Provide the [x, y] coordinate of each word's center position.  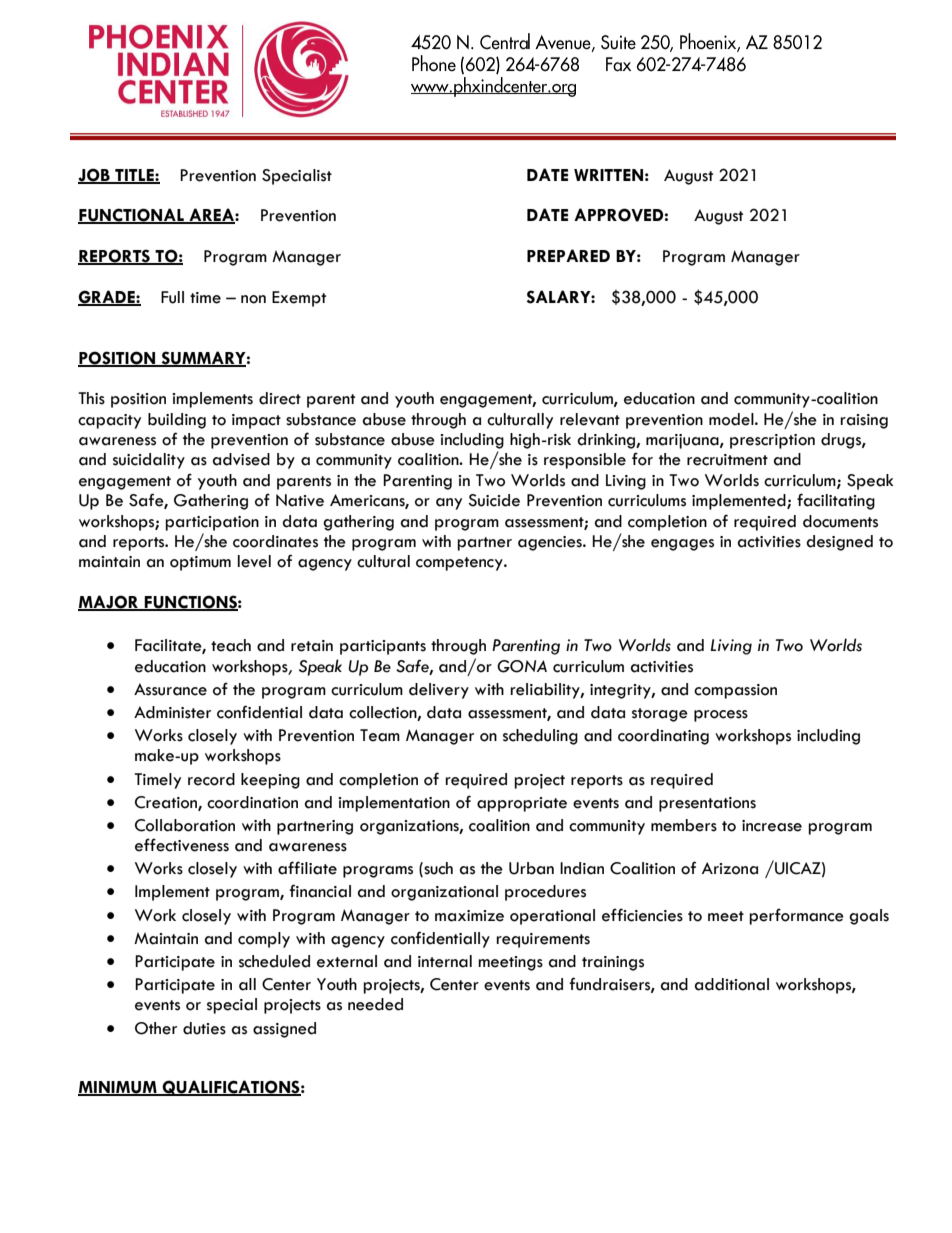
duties [204, 1028]
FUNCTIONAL [132, 216]
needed [375, 1004]
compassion [735, 691]
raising [864, 421]
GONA [522, 666]
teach [231, 645]
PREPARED [568, 255]
